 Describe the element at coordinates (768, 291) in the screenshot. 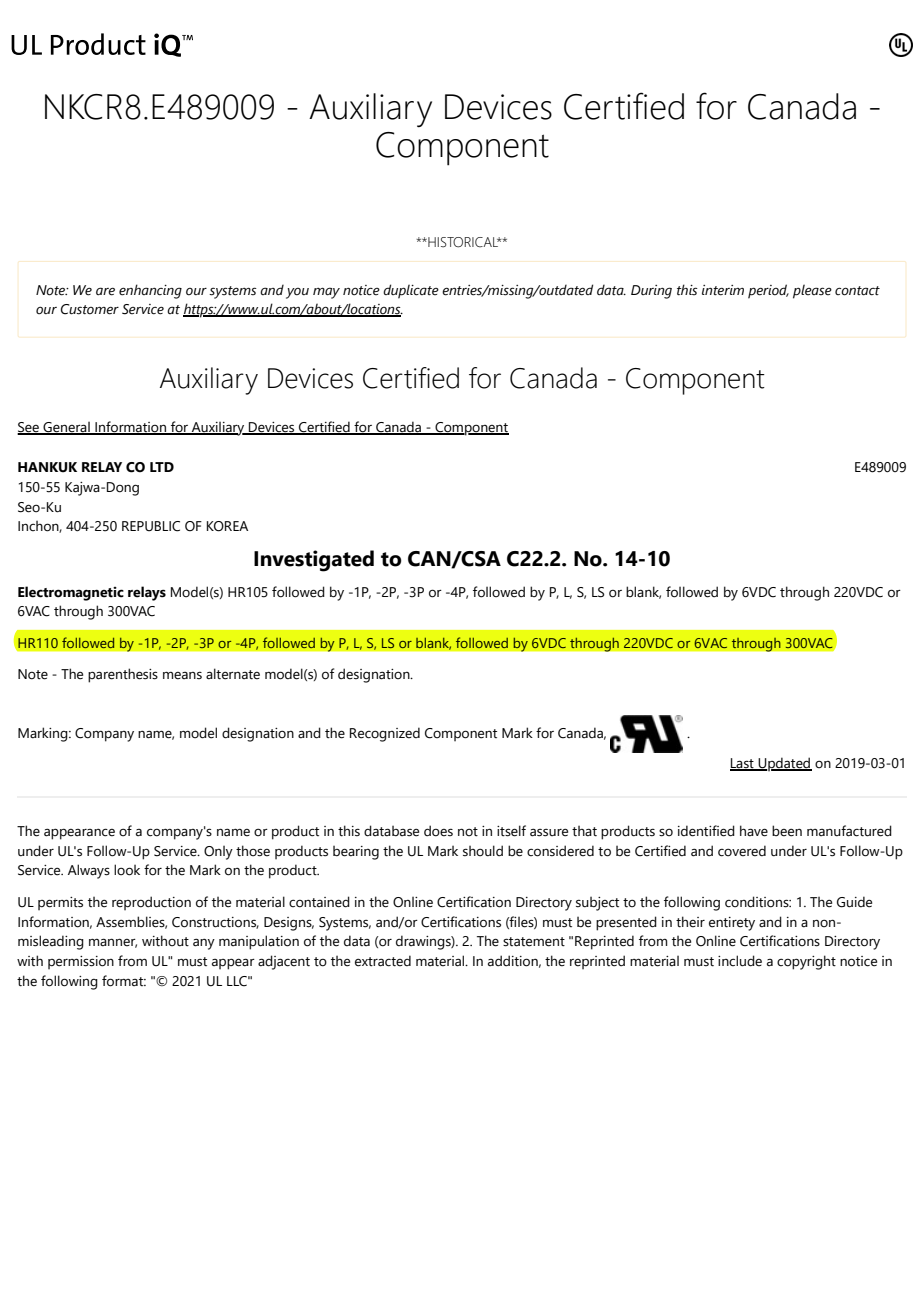

I see `period` at that location.
